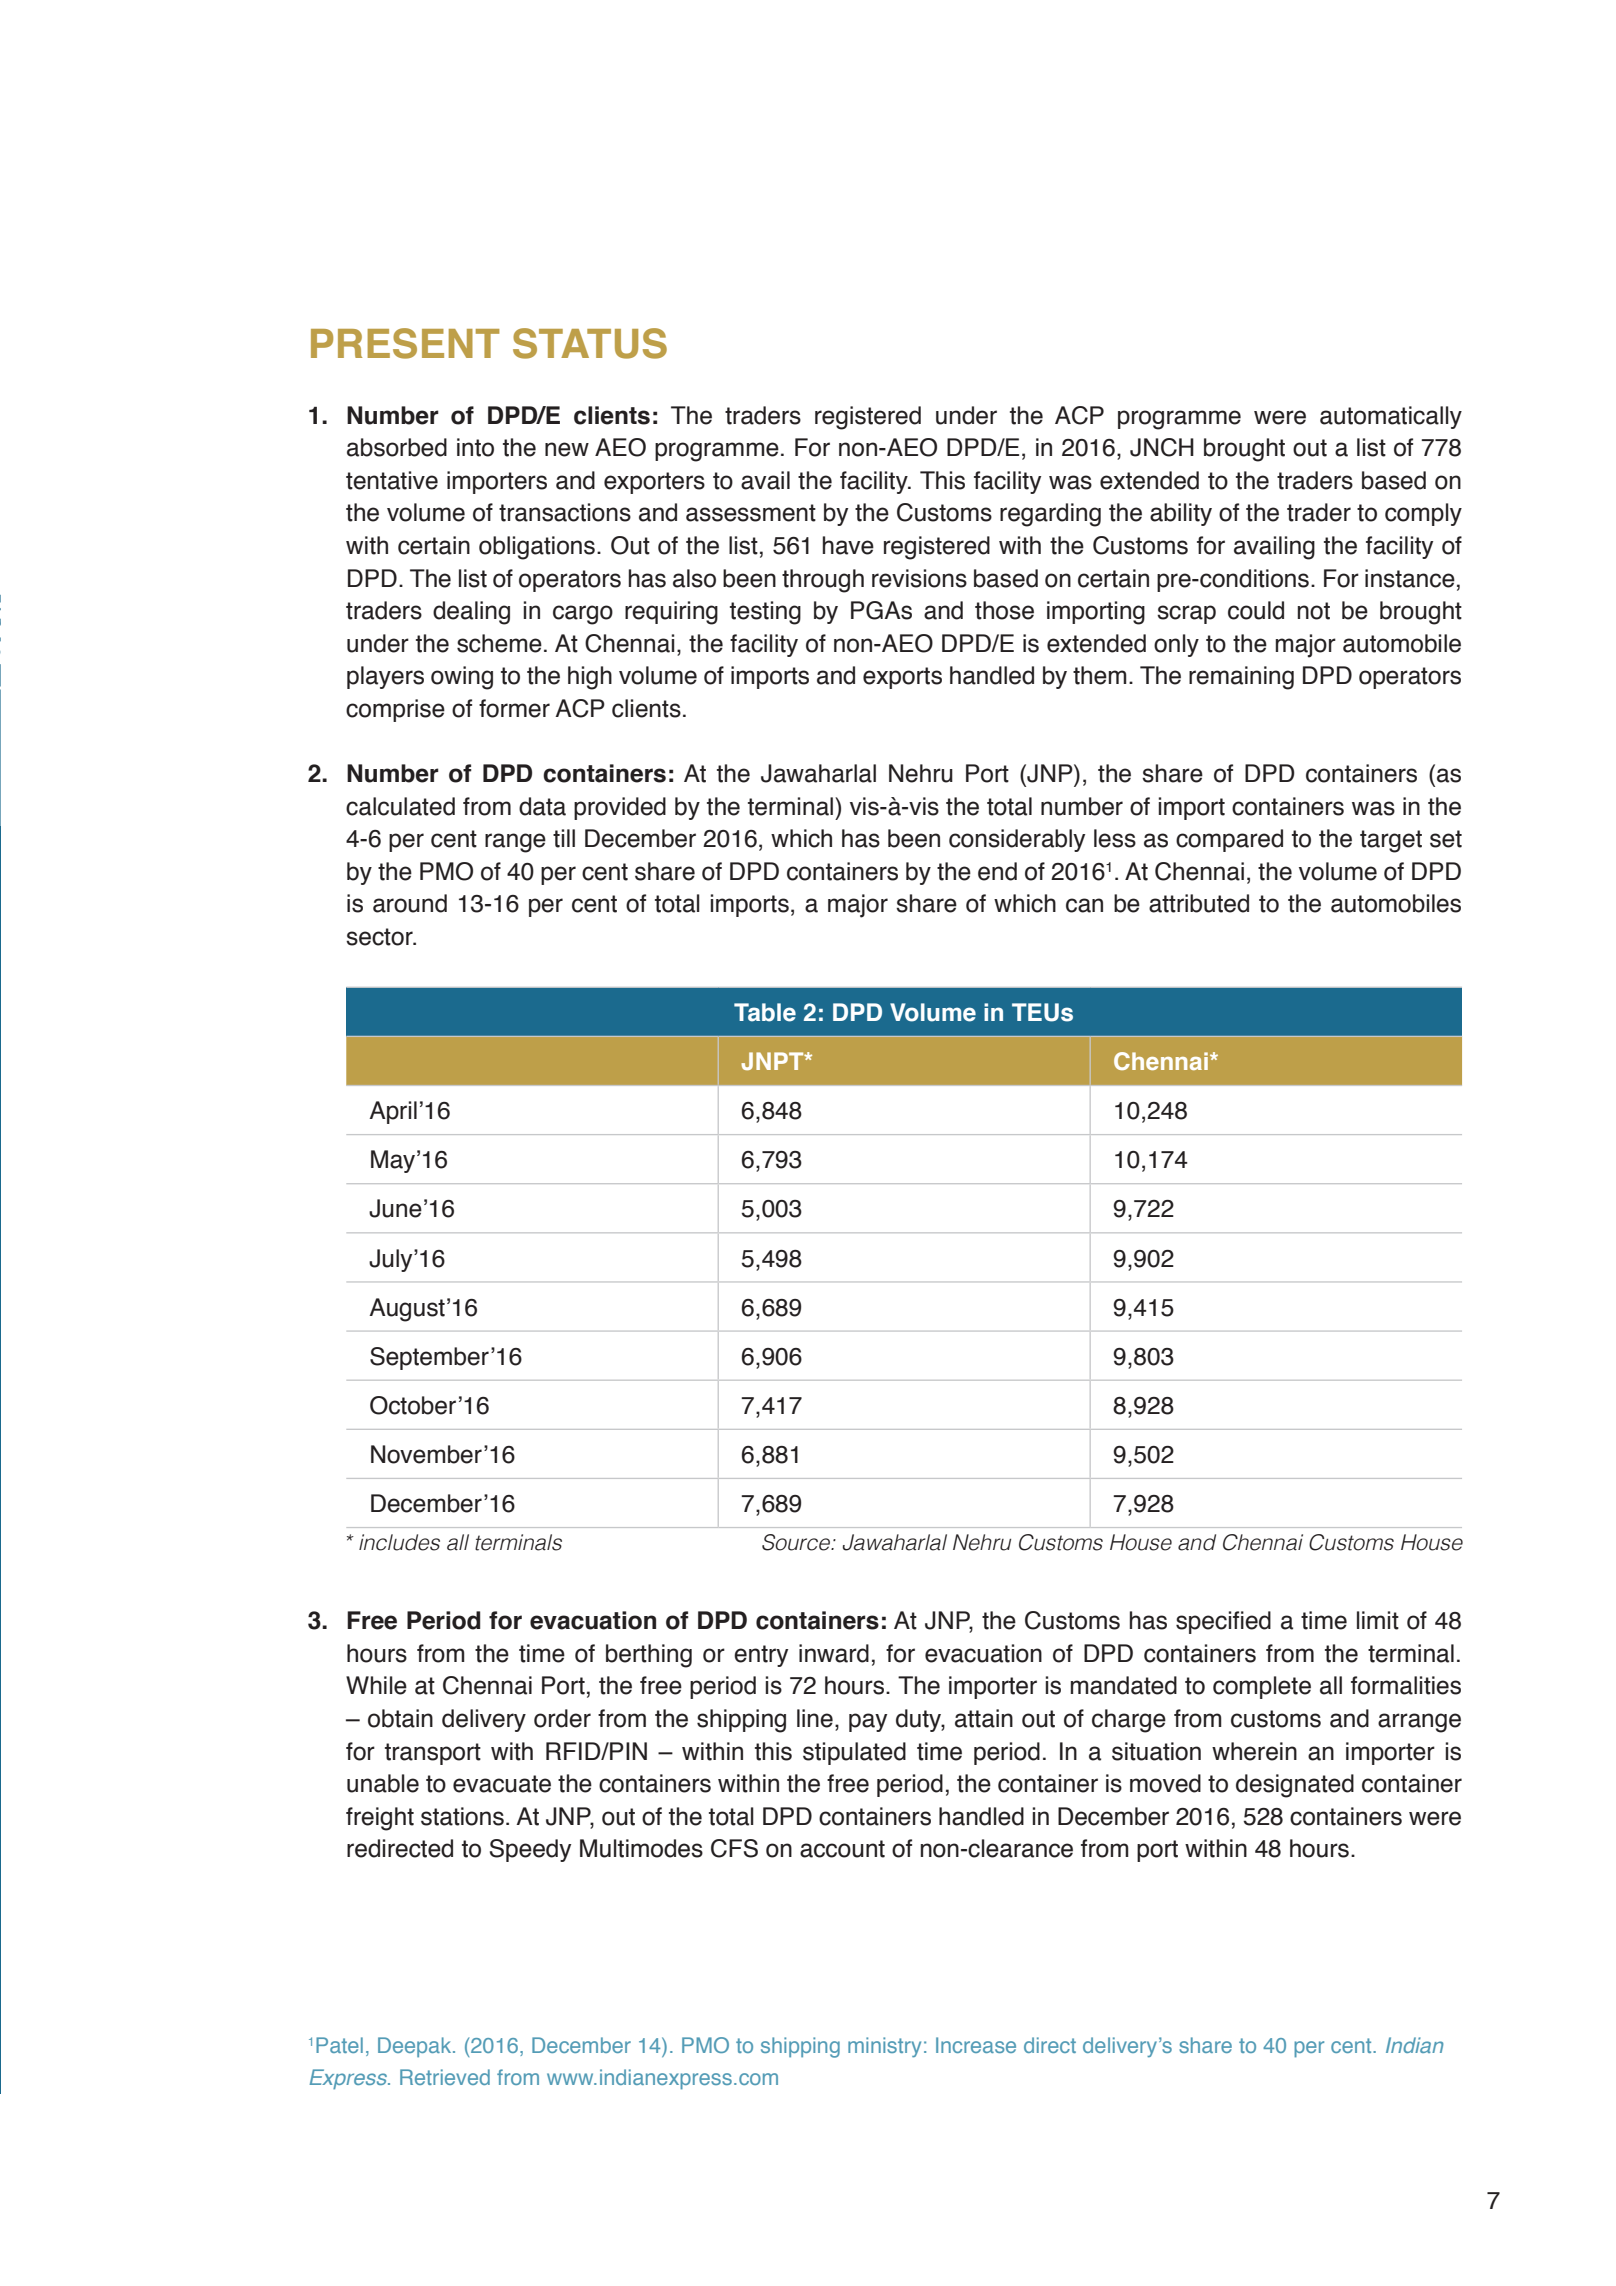 This image has height=2286, width=1616. I want to click on inward, so click(834, 1653).
